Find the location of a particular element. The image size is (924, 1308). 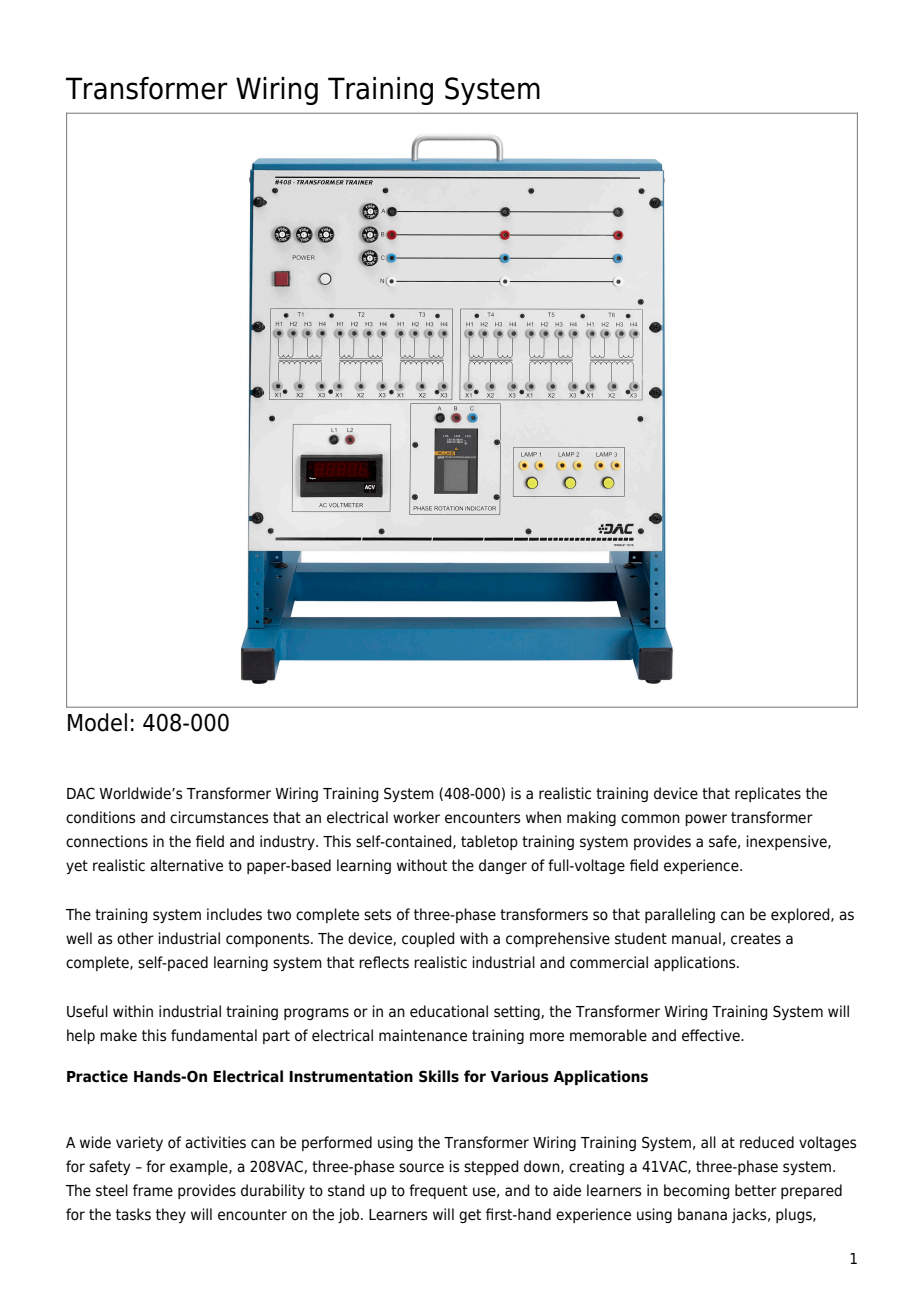

make is located at coordinates (118, 1035).
